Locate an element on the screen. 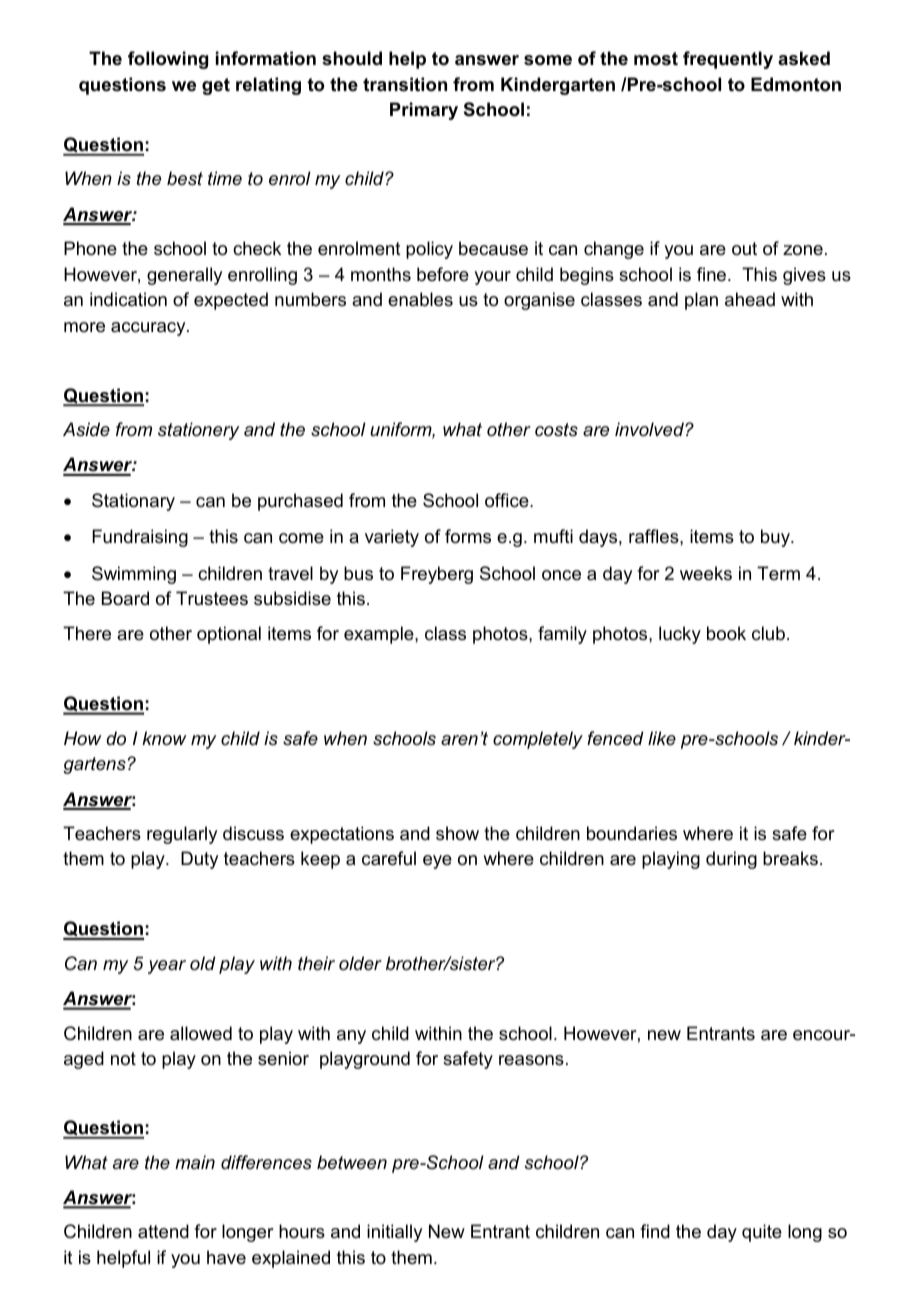  initially is located at coordinates (394, 1233).
